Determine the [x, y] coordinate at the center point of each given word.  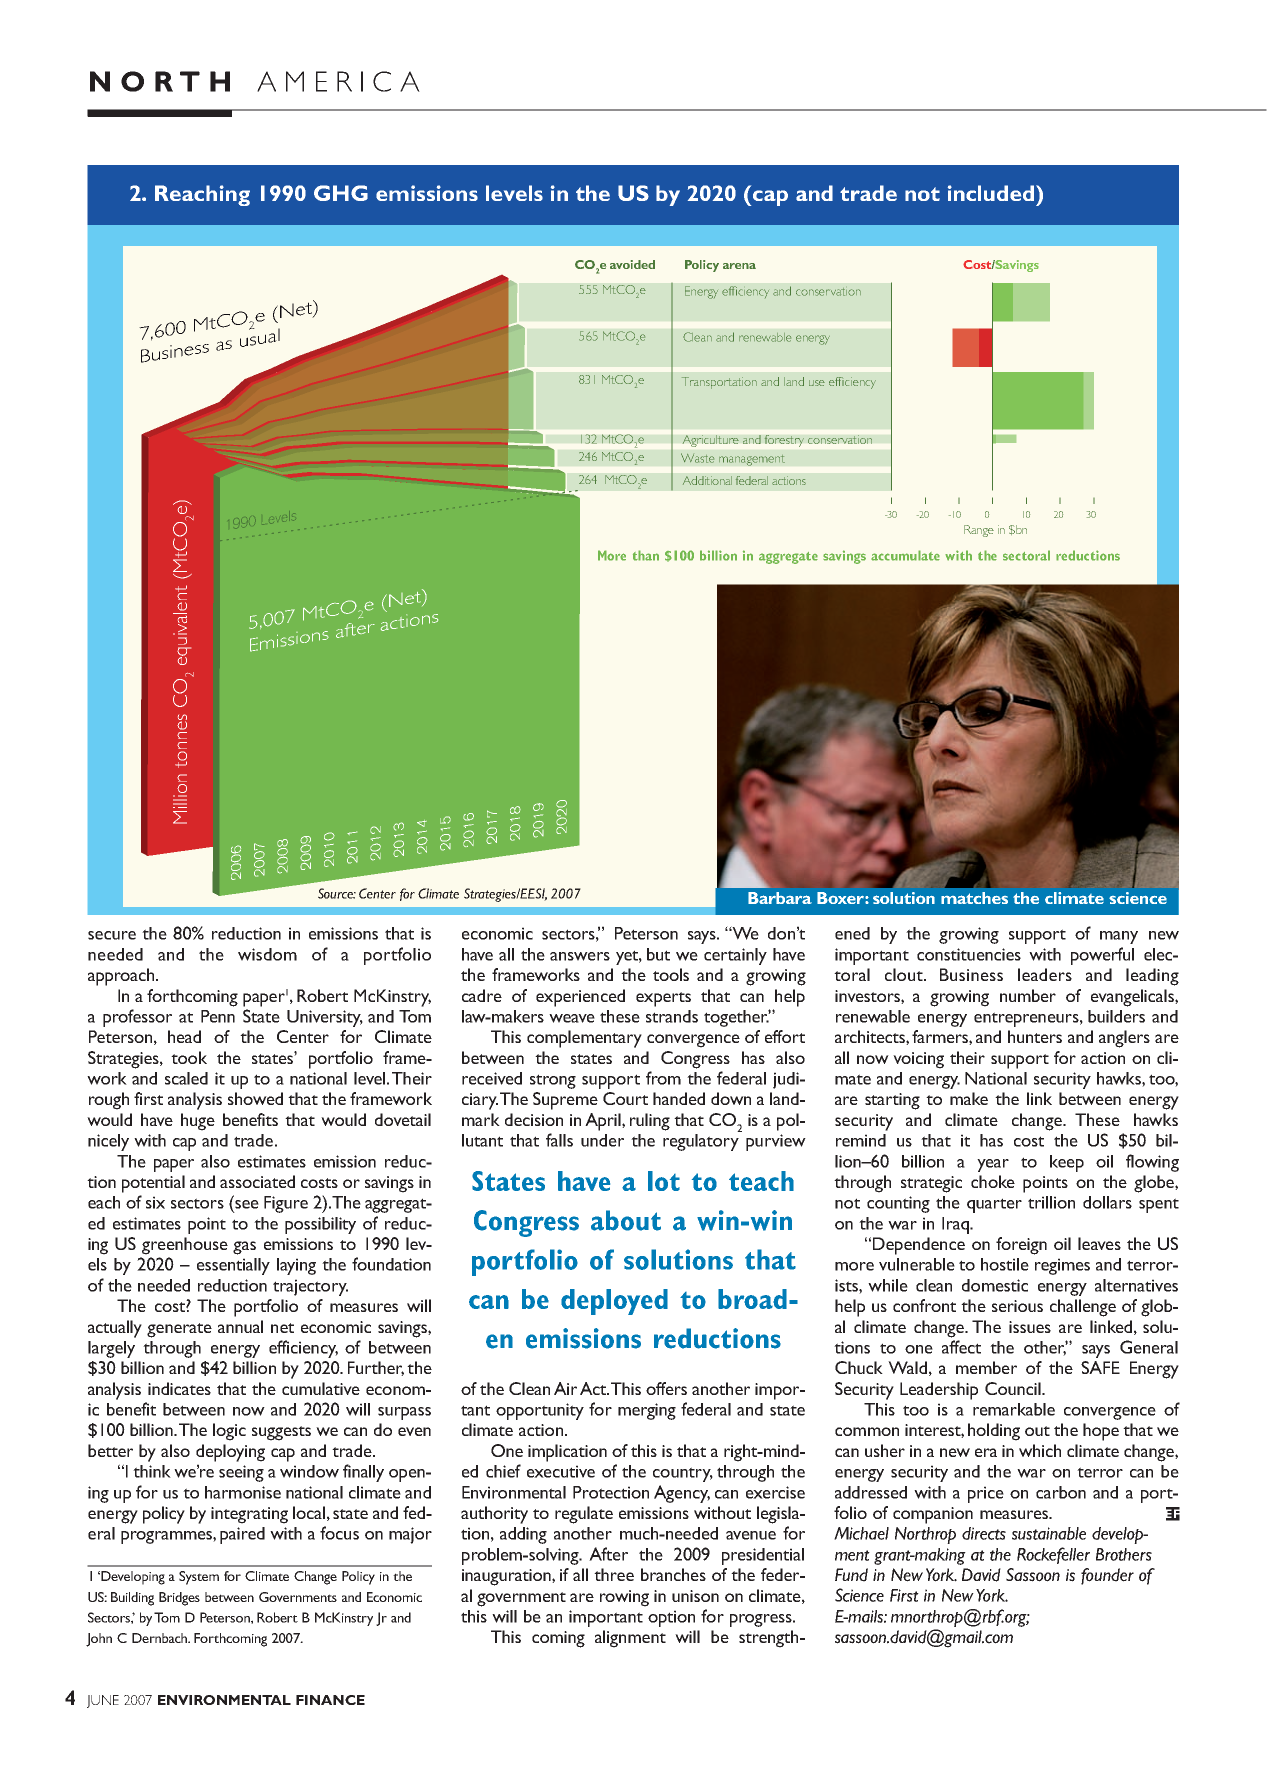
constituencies [969, 954]
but [658, 954]
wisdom [267, 954]
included [992, 193]
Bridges [179, 1599]
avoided [632, 264]
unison [695, 1596]
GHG [341, 193]
